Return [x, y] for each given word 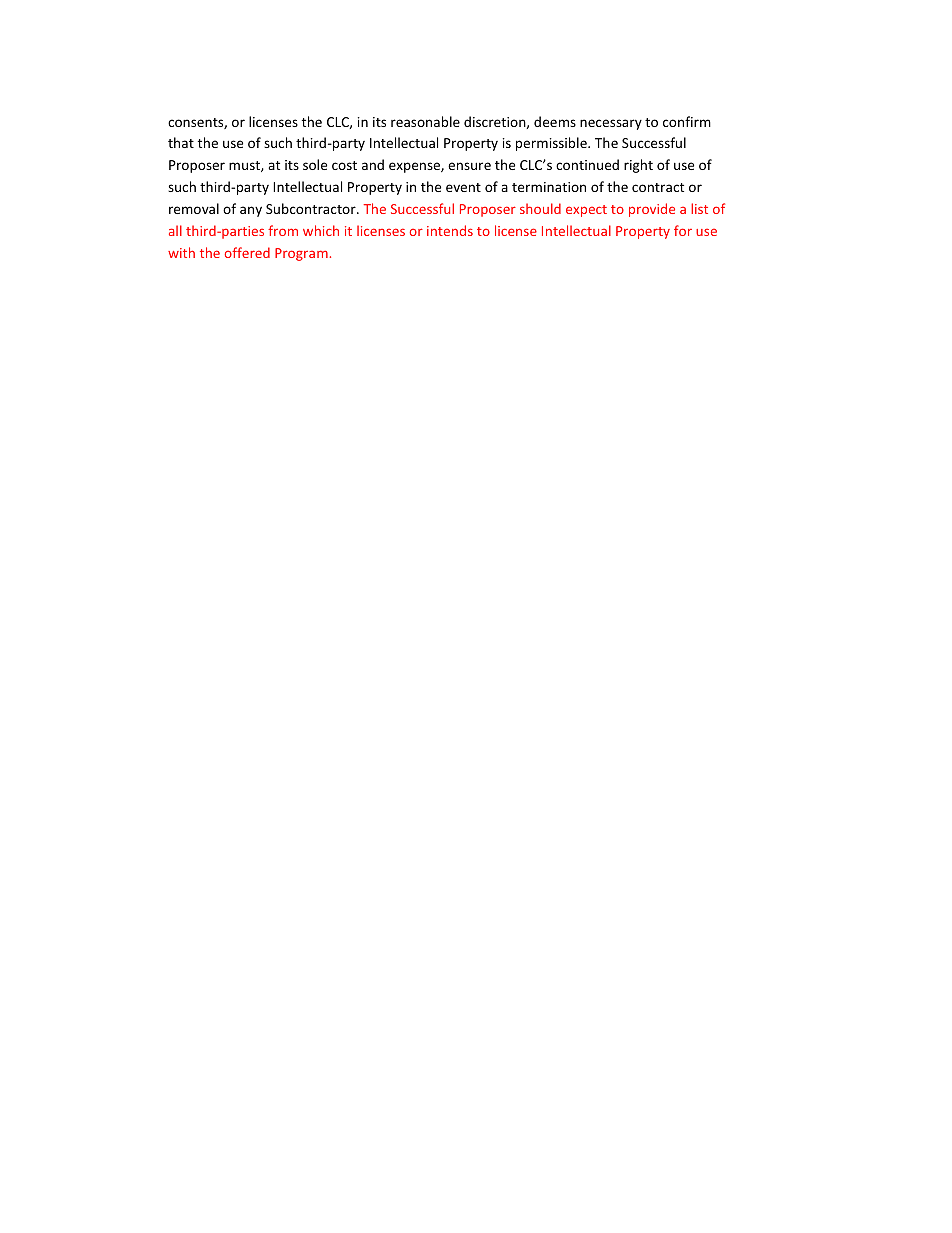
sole [315, 164]
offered [247, 252]
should [540, 208]
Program [301, 254]
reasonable [425, 121]
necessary [611, 124]
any [251, 211]
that [181, 142]
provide [652, 210]
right [638, 166]
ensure [469, 166]
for [683, 230]
